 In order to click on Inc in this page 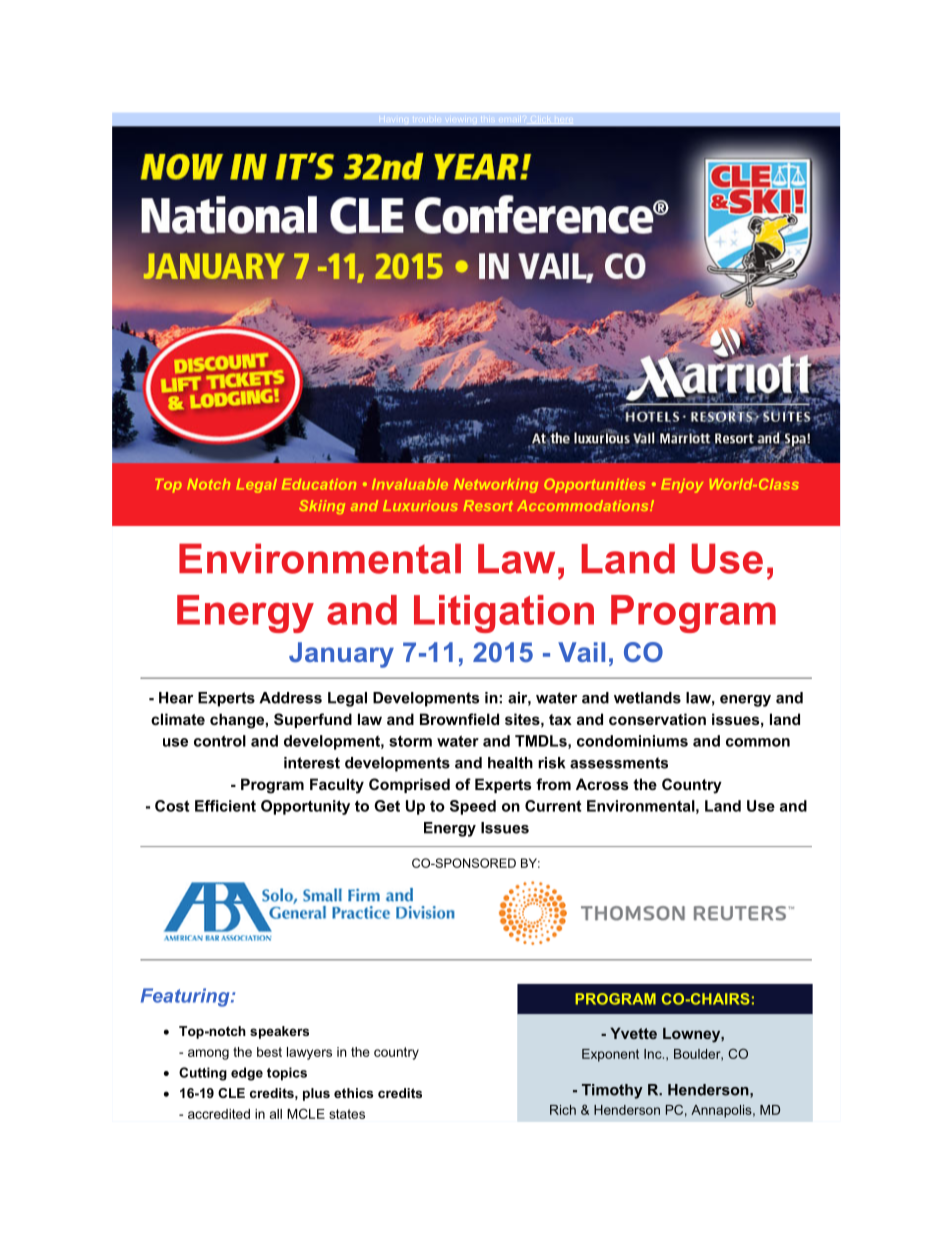, I will do `click(654, 1054)`.
